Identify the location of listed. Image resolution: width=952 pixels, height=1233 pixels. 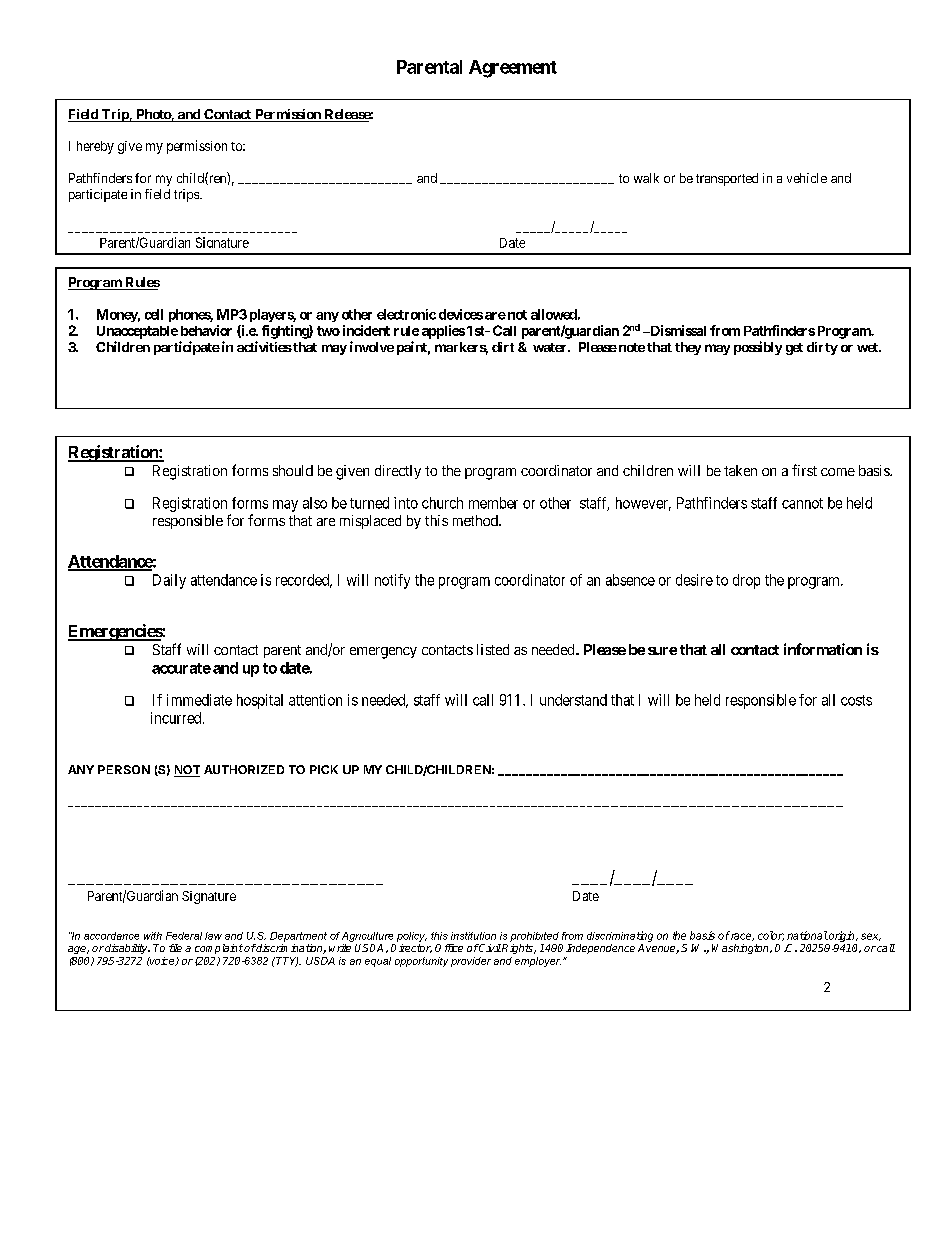
(493, 649).
